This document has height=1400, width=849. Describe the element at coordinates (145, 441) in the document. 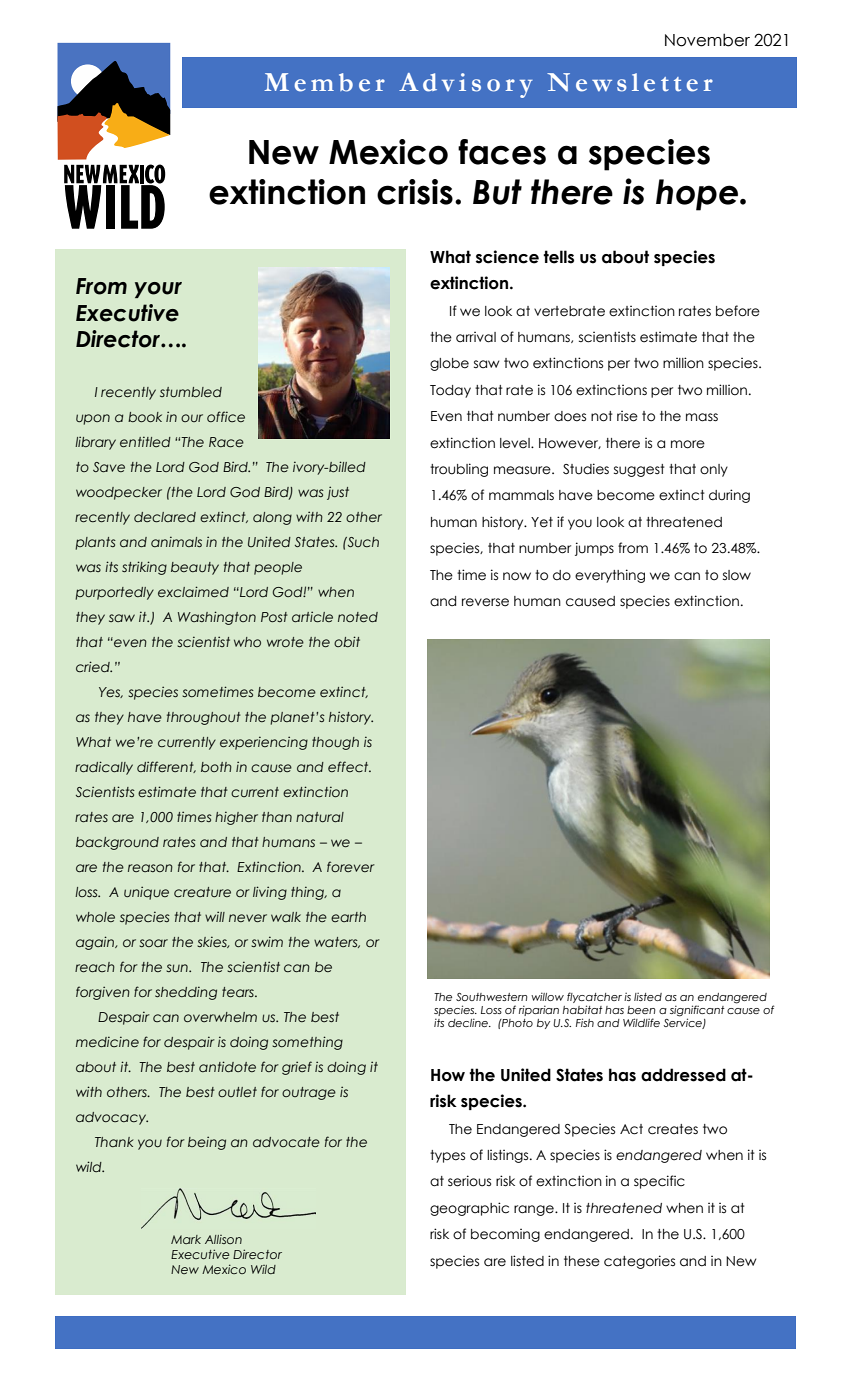

I see `entitled` at that location.
